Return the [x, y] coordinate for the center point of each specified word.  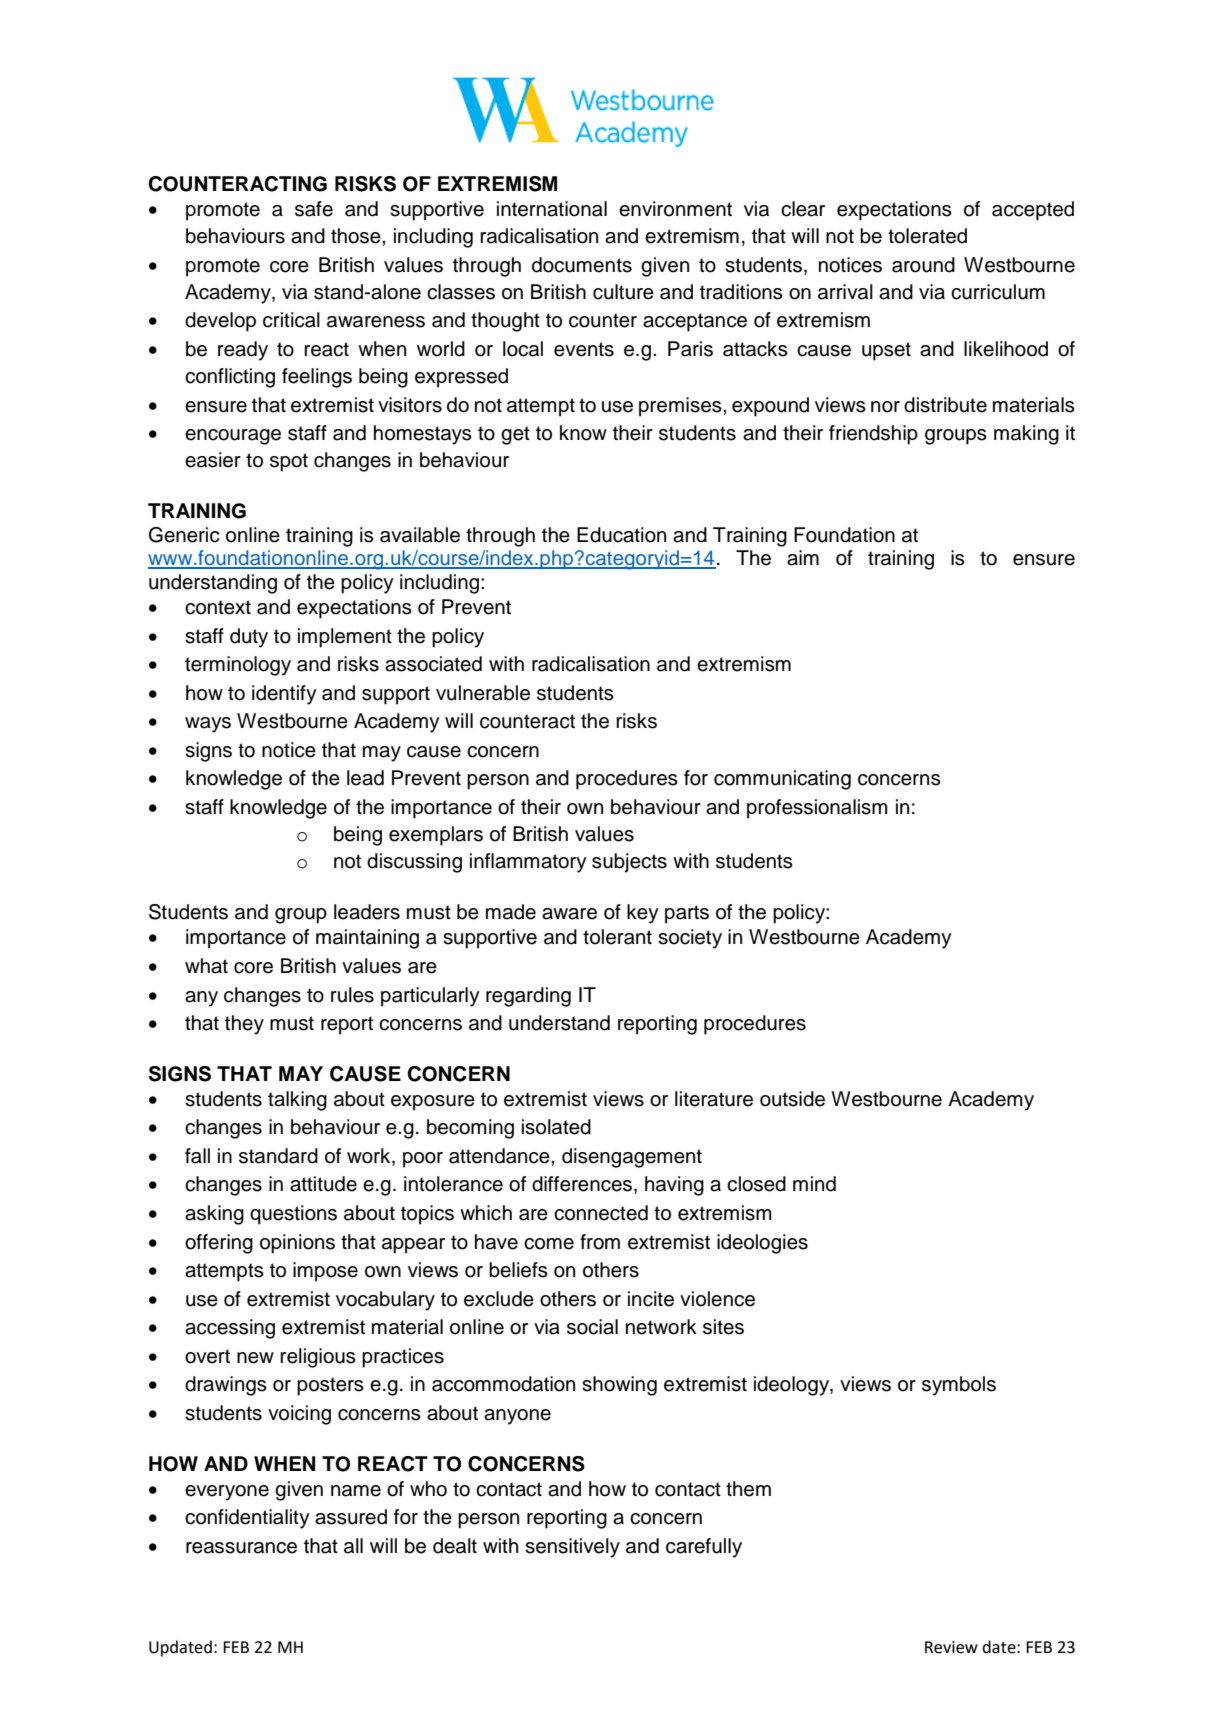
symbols [959, 1386]
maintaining [367, 939]
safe [314, 209]
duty [249, 638]
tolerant [617, 937]
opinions [297, 1244]
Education [621, 535]
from [600, 1242]
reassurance [241, 1548]
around [923, 265]
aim [803, 558]
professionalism [817, 809]
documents [582, 265]
